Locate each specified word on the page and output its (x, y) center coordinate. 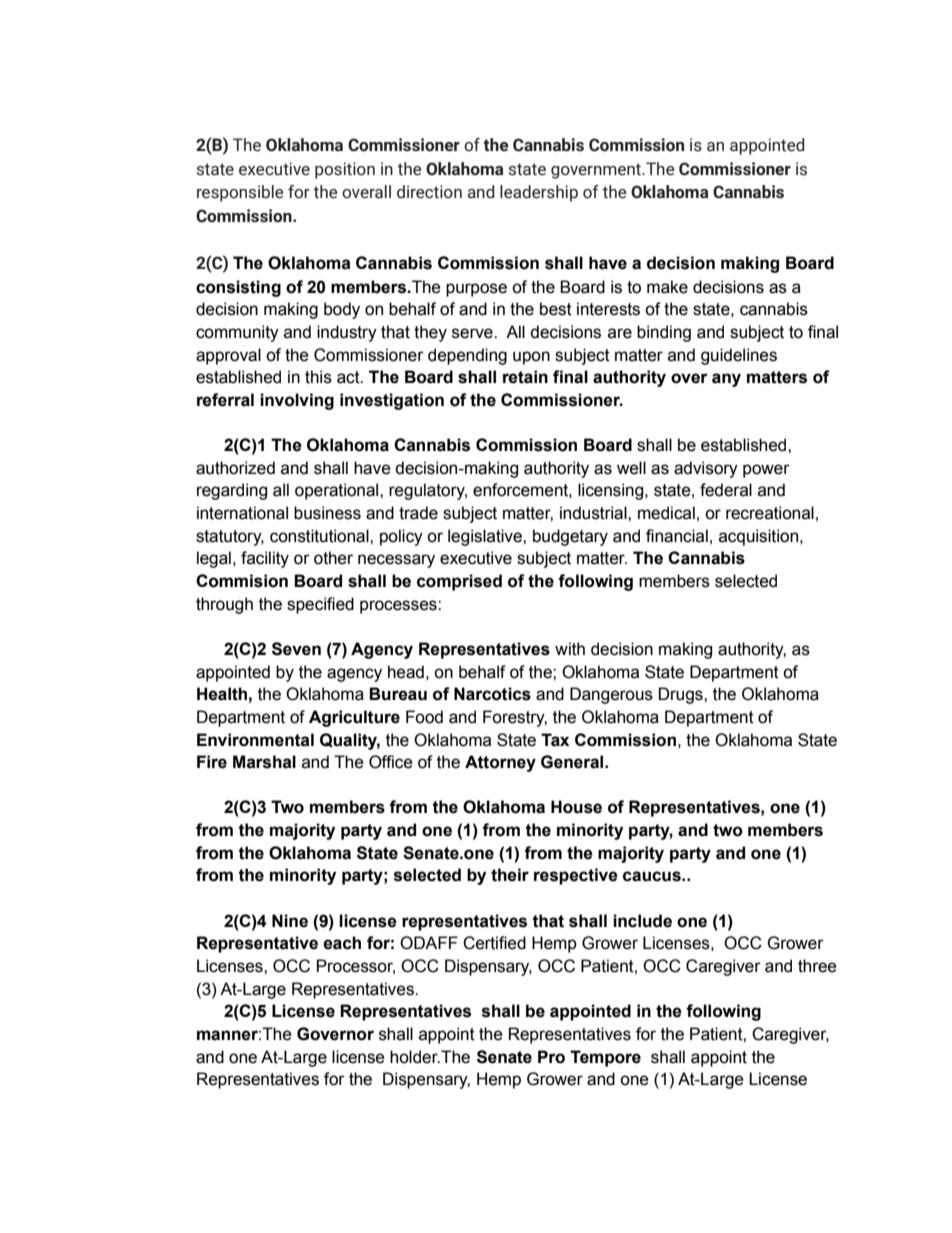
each (342, 943)
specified (320, 605)
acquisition (760, 537)
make (667, 287)
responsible (240, 193)
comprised (459, 582)
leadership (539, 193)
